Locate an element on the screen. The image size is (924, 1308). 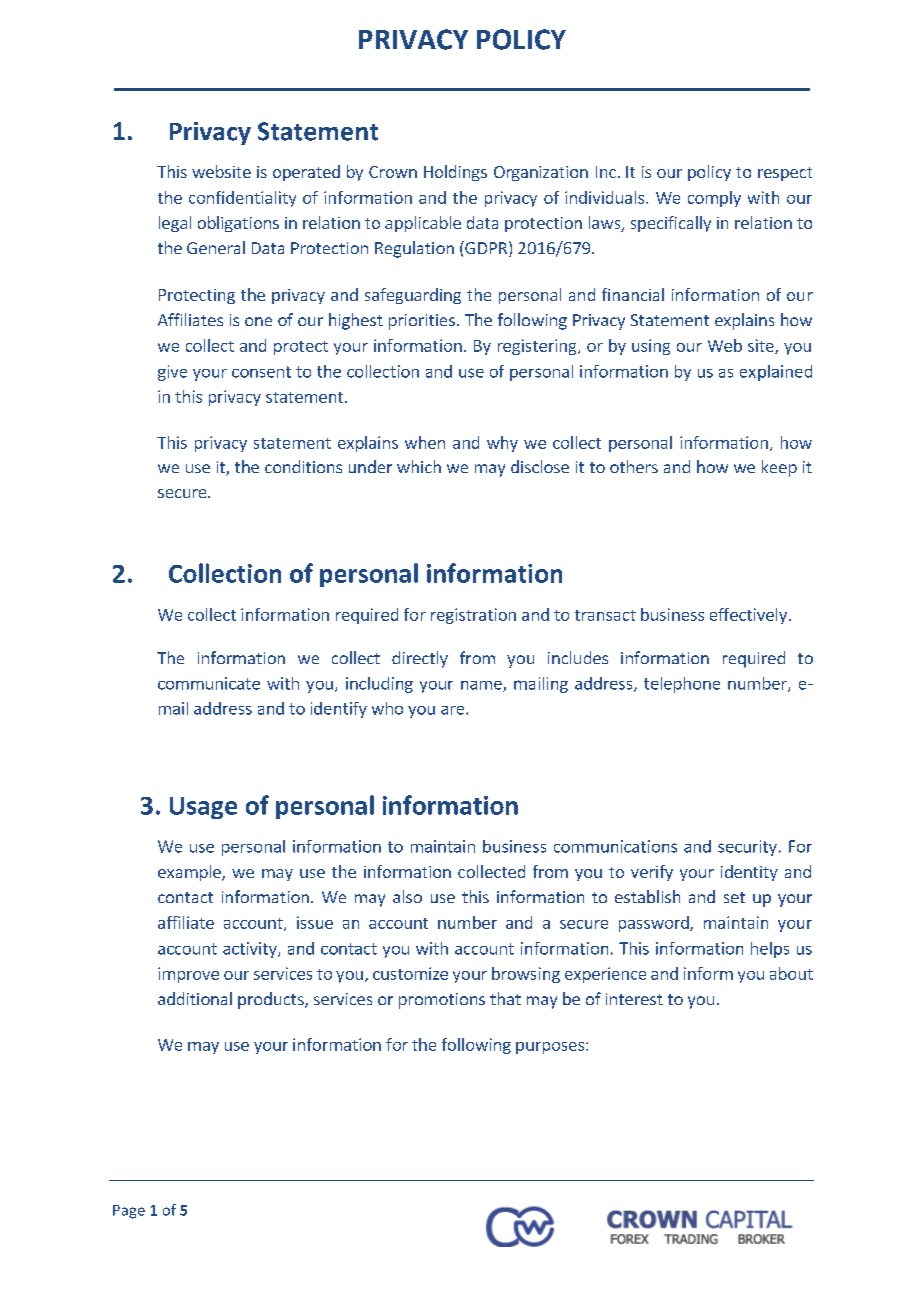
purposes is located at coordinates (550, 1048).
